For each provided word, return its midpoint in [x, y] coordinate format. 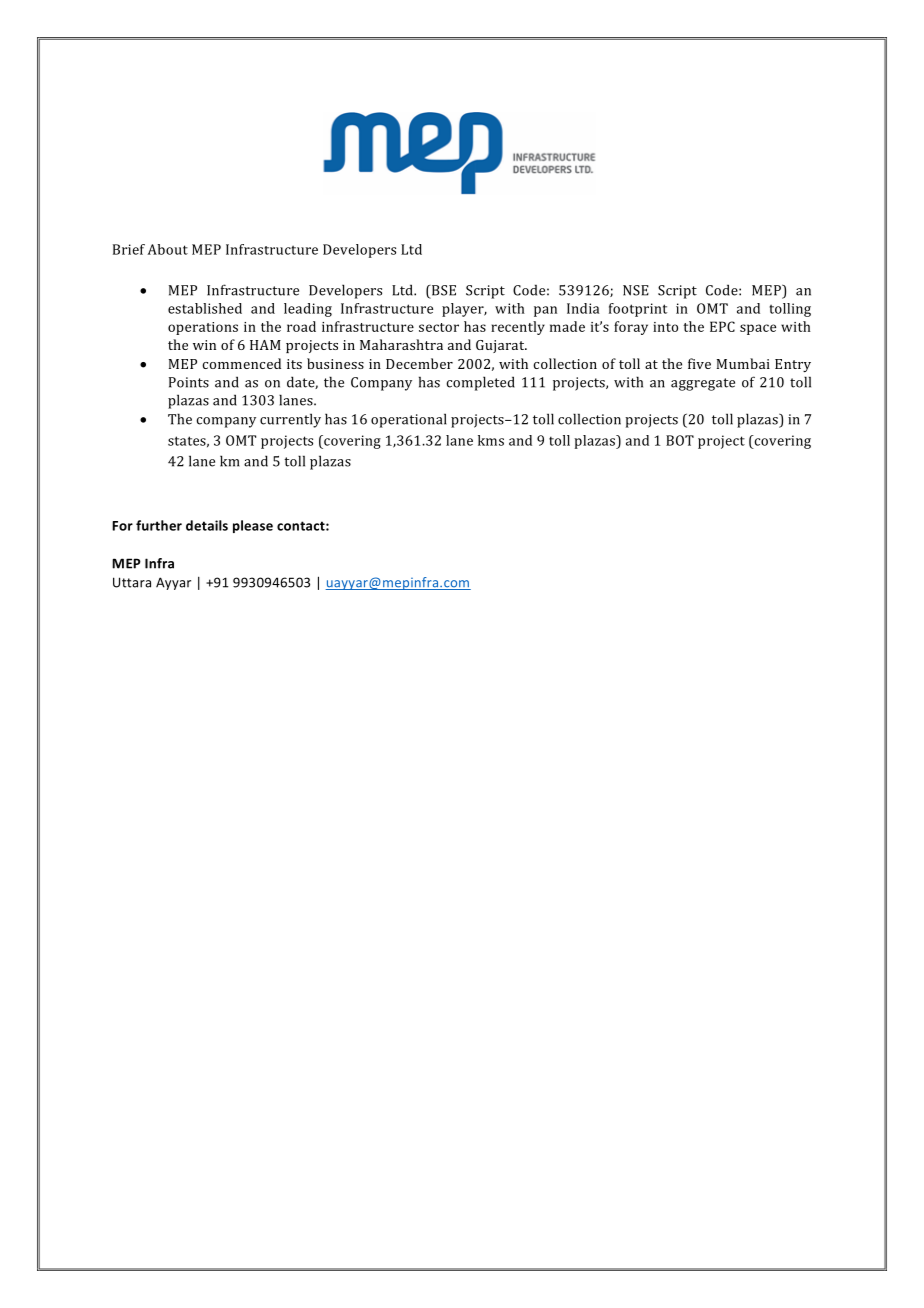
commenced [241, 363]
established [205, 308]
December [419, 363]
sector [439, 327]
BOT [680, 440]
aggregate [703, 384]
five [699, 363]
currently [290, 420]
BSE [443, 290]
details [207, 525]
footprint [638, 310]
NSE [636, 290]
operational [409, 420]
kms [491, 440]
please [253, 526]
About [167, 249]
